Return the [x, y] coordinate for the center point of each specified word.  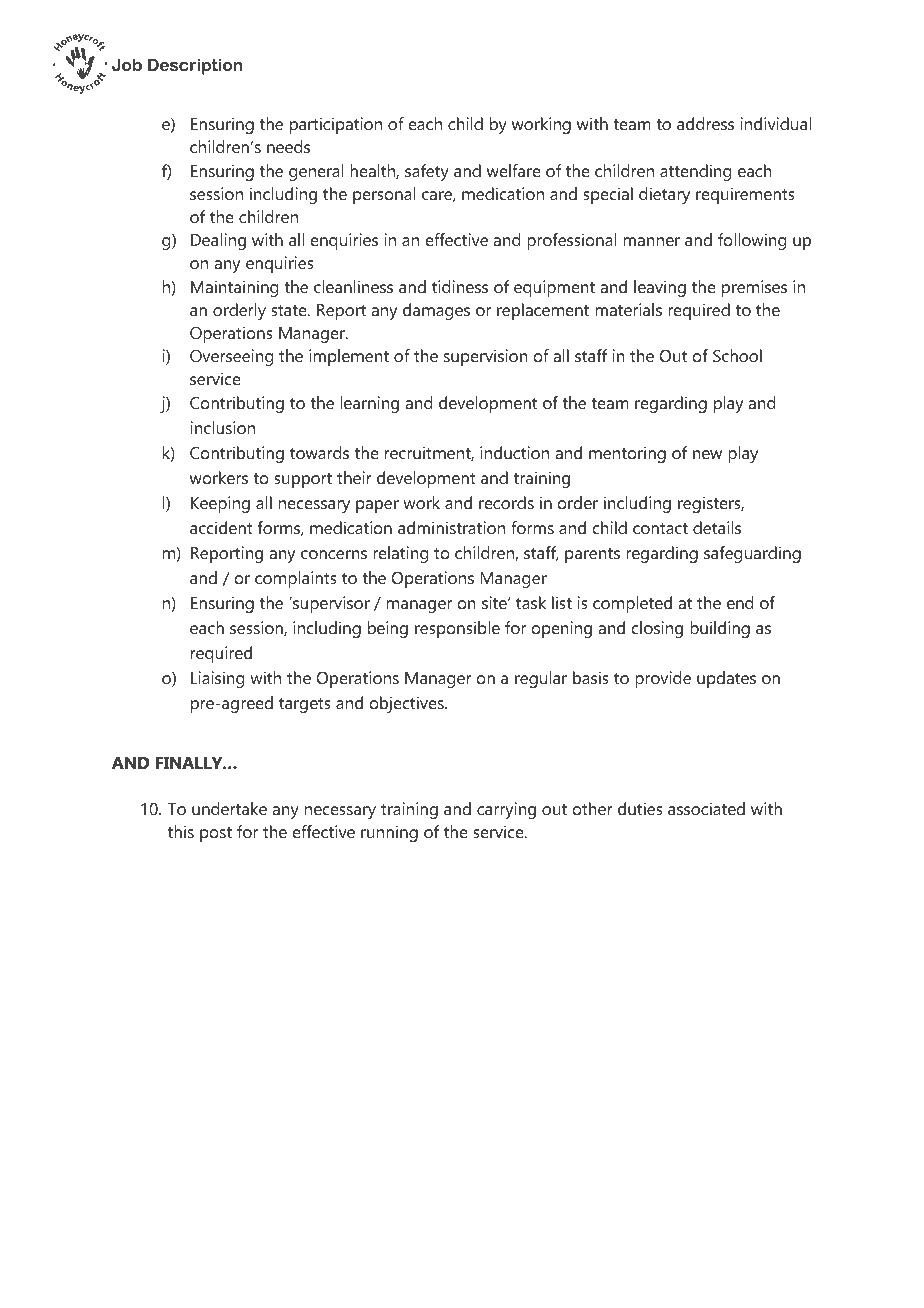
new [707, 454]
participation [336, 125]
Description [195, 66]
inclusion [223, 427]
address [705, 123]
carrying [506, 810]
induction [514, 452]
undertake [229, 808]
